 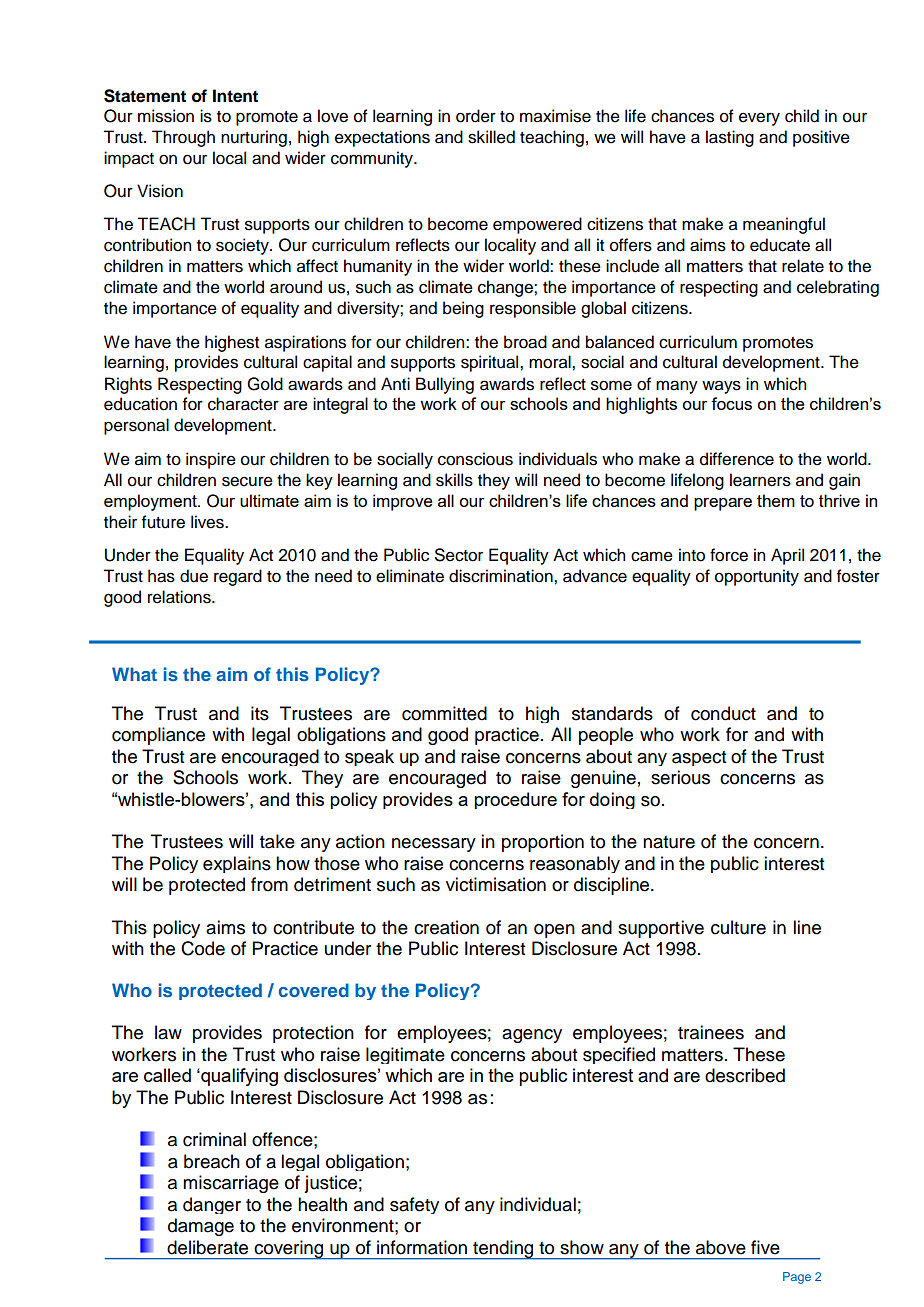 What do you see at coordinates (445, 385) in the screenshot?
I see `Bullying` at bounding box center [445, 385].
